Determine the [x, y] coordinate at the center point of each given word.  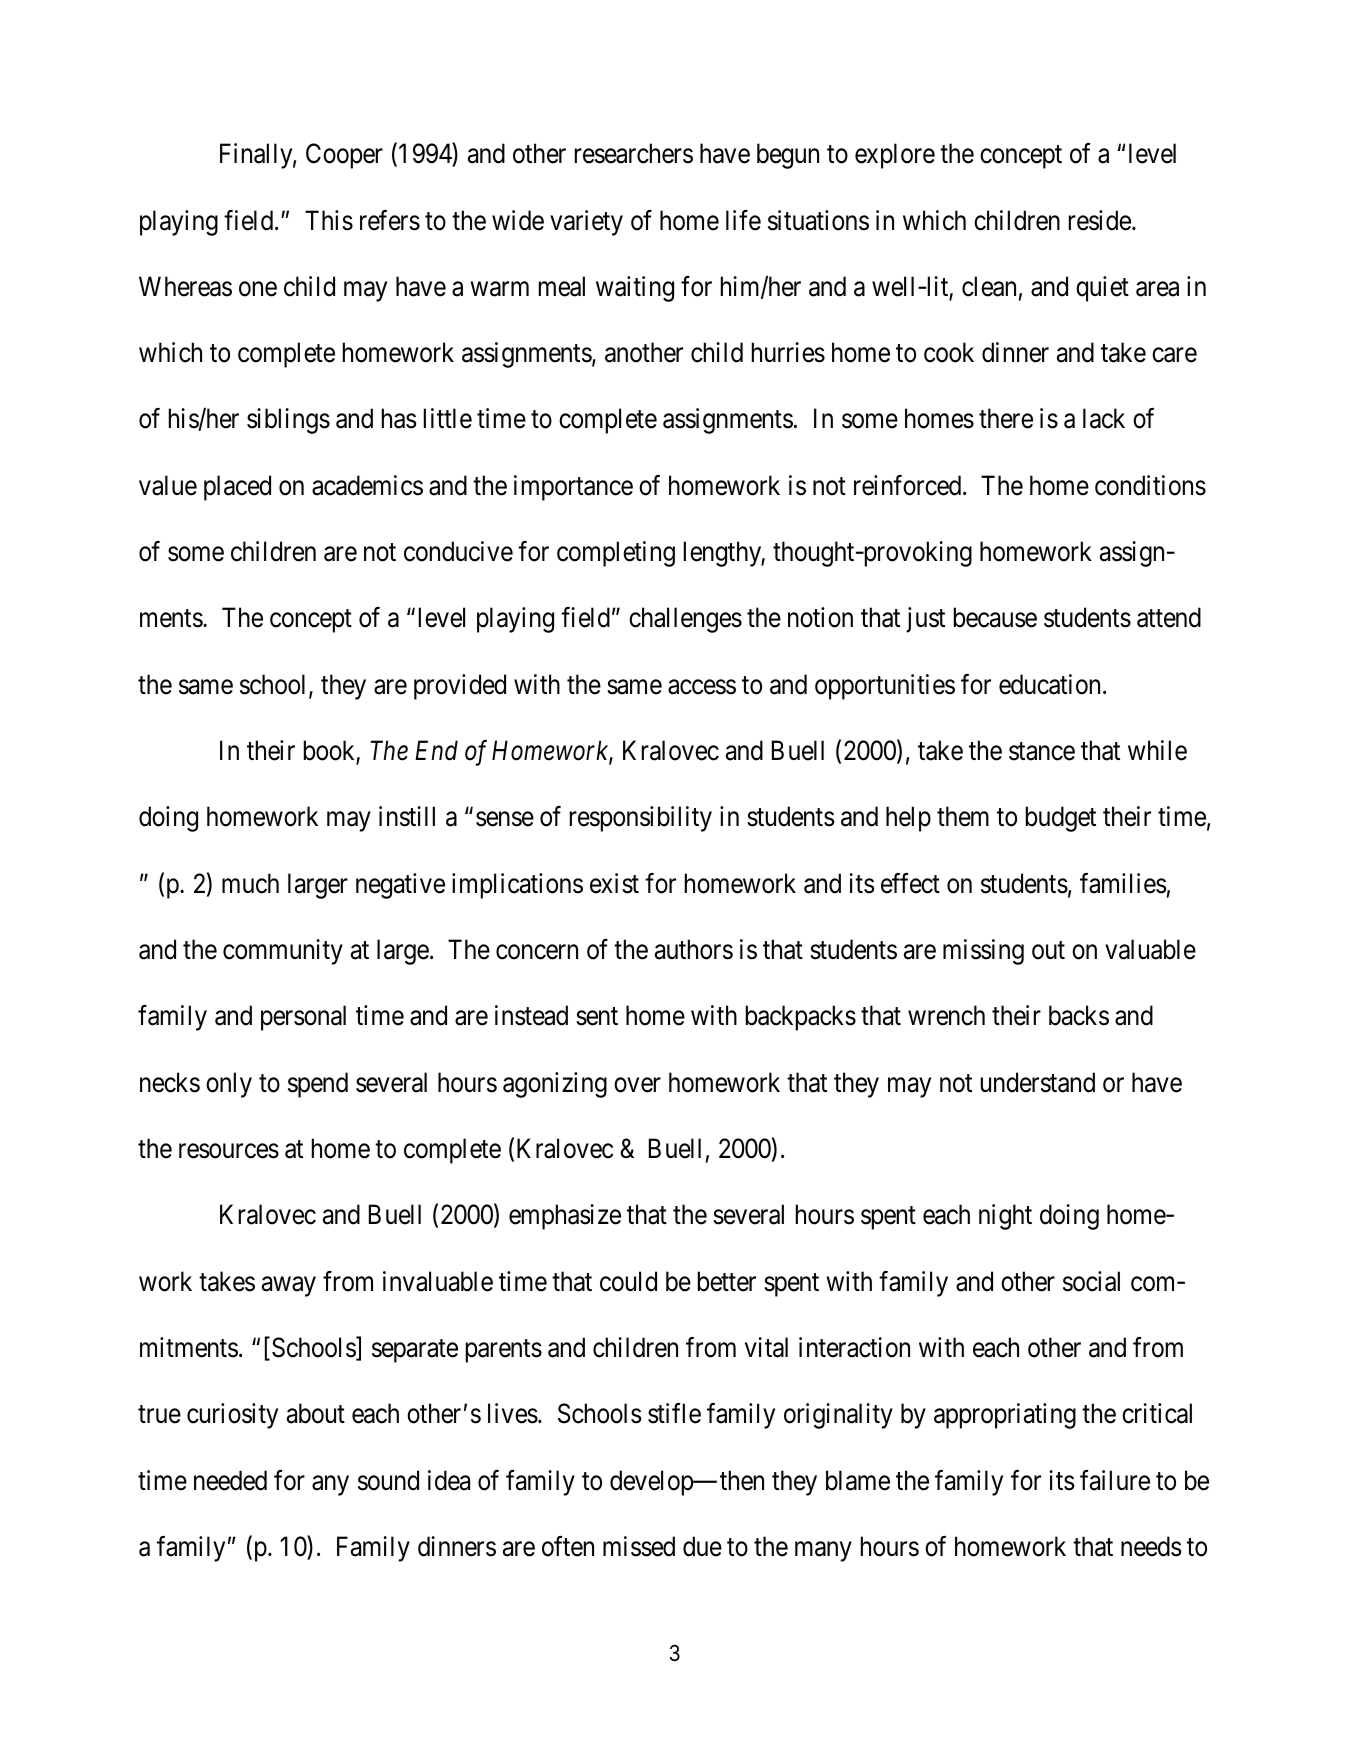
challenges [685, 620]
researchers [634, 153]
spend [318, 1085]
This [329, 220]
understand [1038, 1082]
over [637, 1085]
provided [460, 687]
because [995, 617]
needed [230, 1480]
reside [1100, 220]
